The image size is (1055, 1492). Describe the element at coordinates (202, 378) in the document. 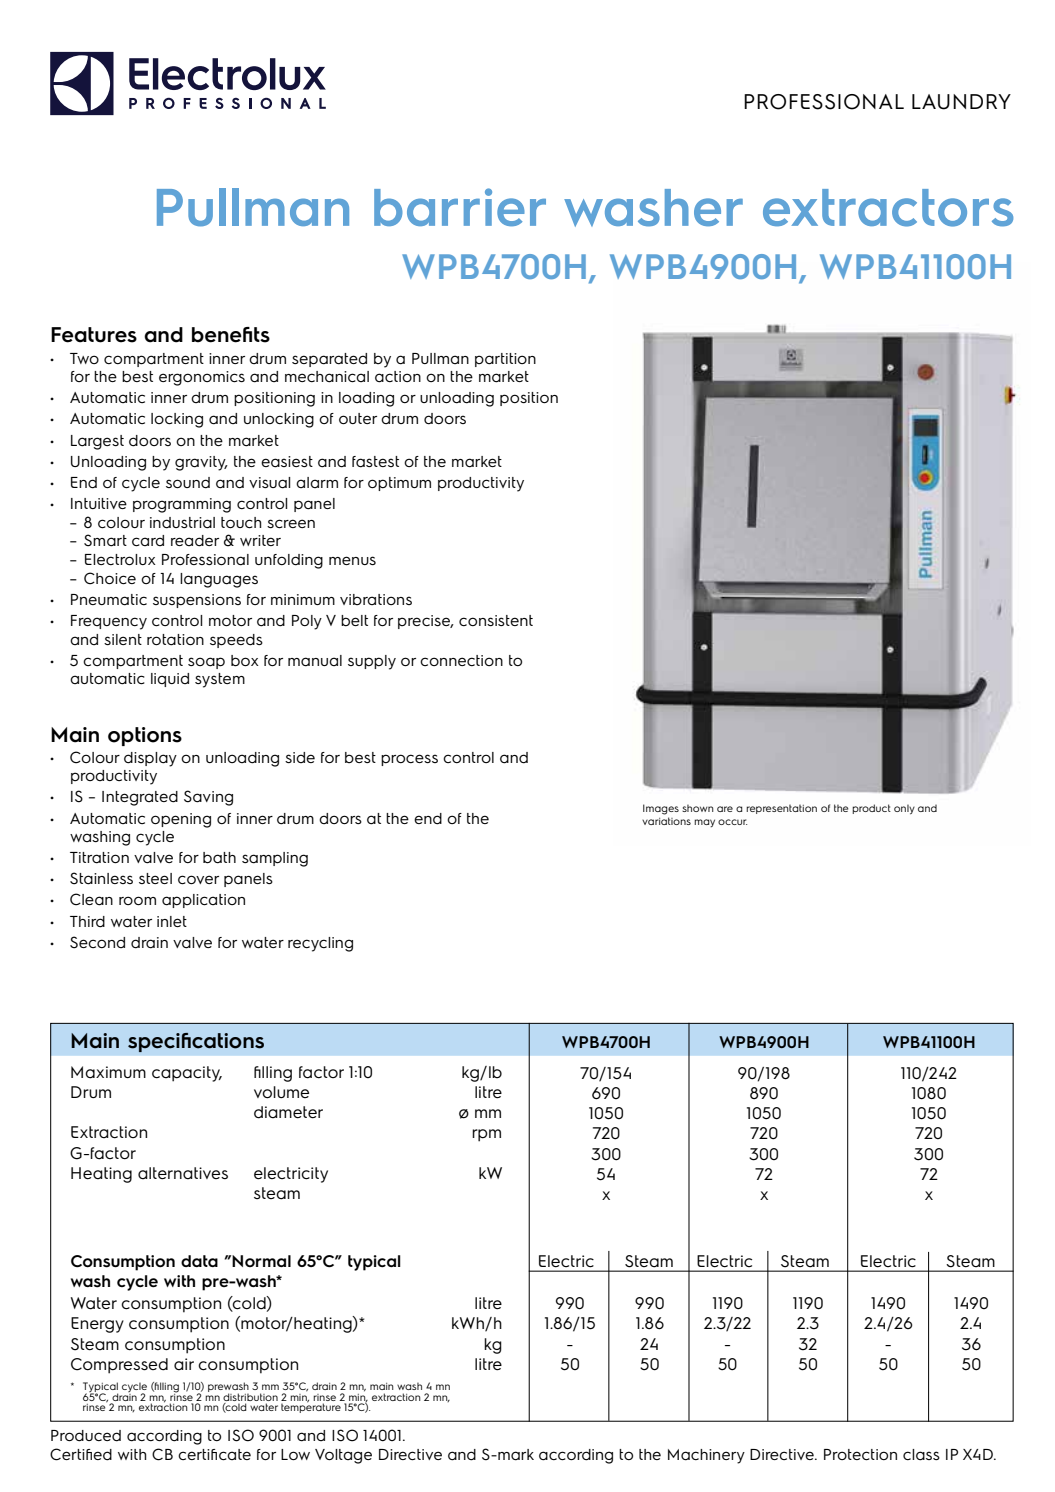

I see `ergonomics` at that location.
